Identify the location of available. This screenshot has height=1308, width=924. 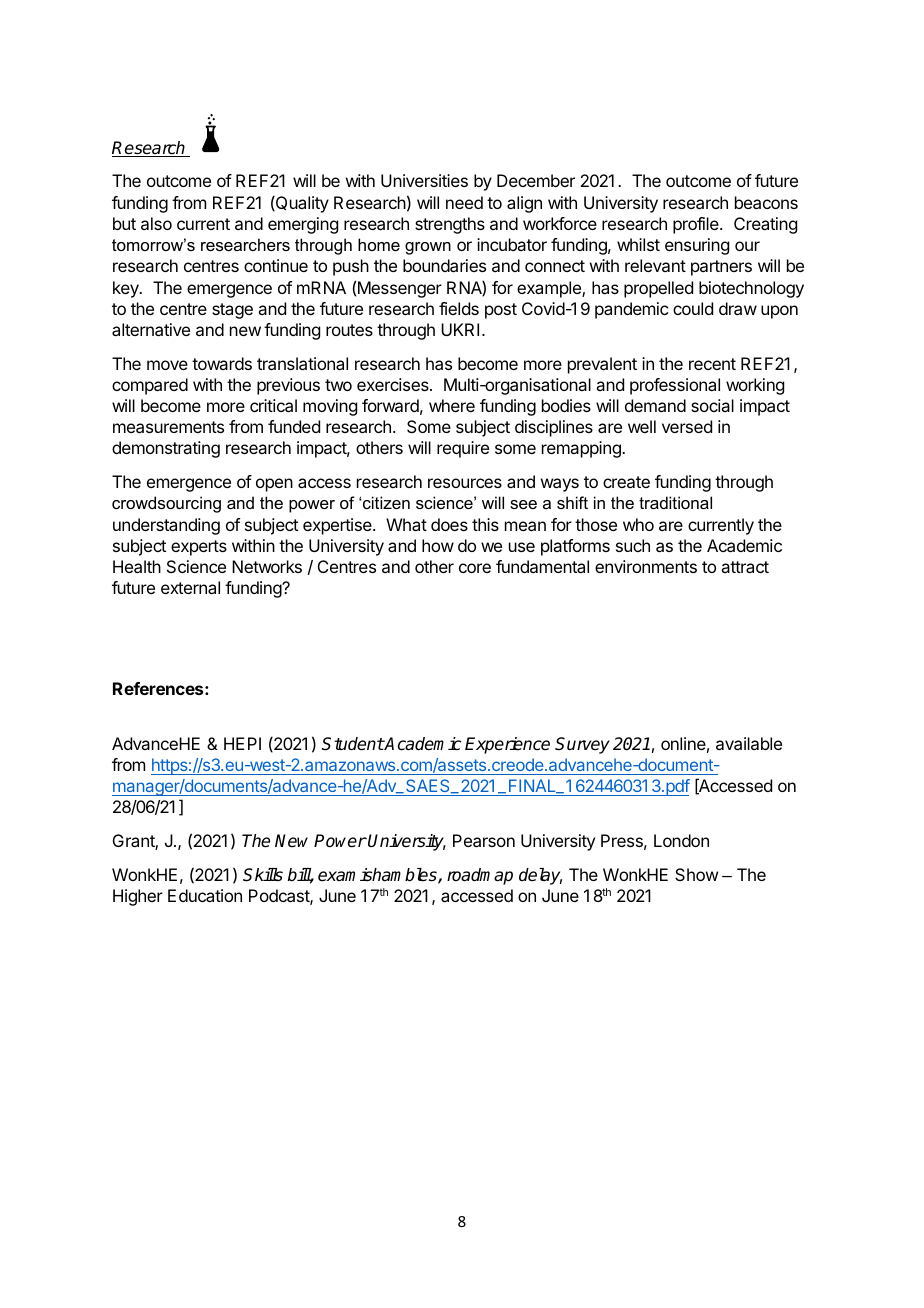
(749, 743).
